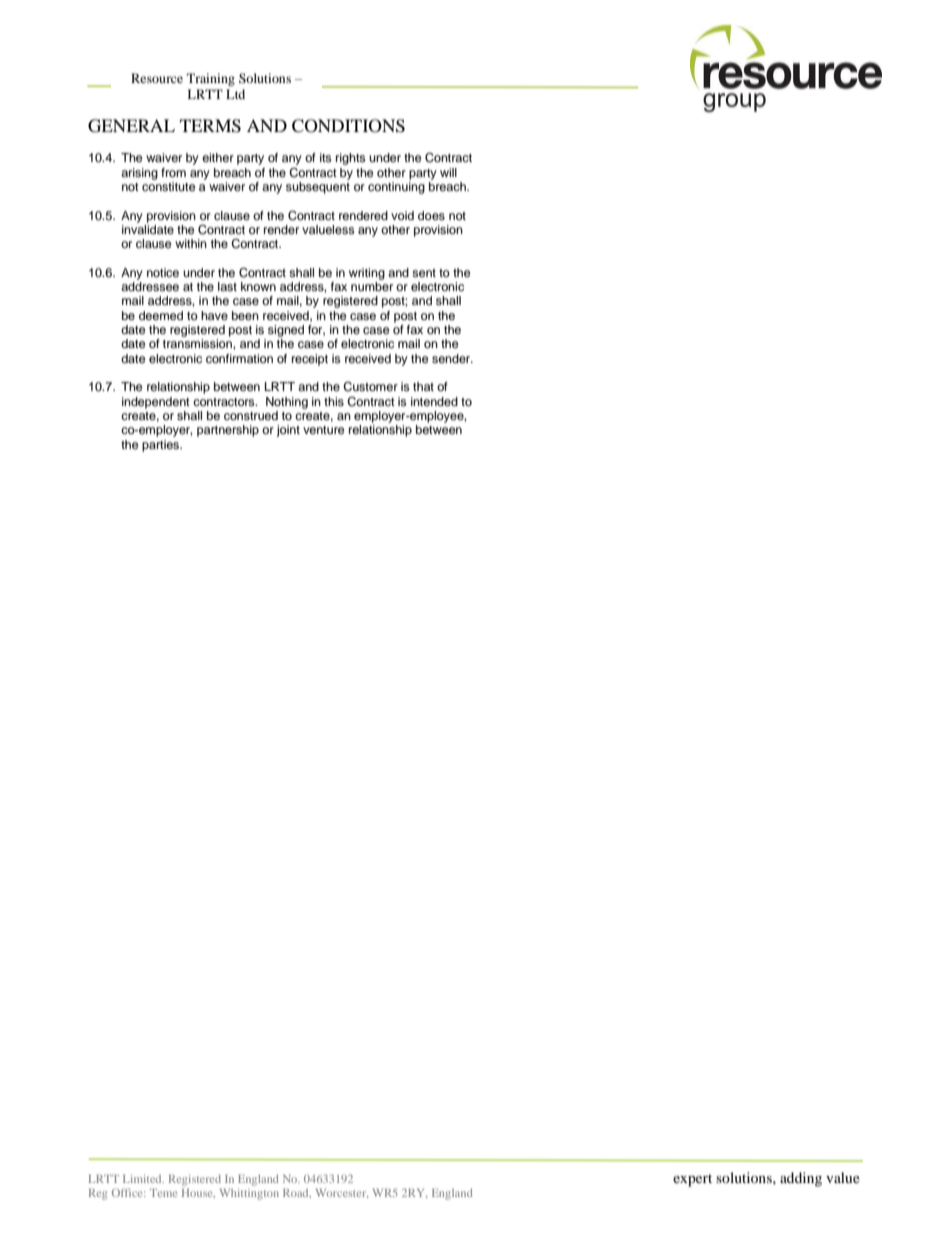 The width and height of the page is (952, 1233). What do you see at coordinates (434, 401) in the page?
I see `intended` at bounding box center [434, 401].
